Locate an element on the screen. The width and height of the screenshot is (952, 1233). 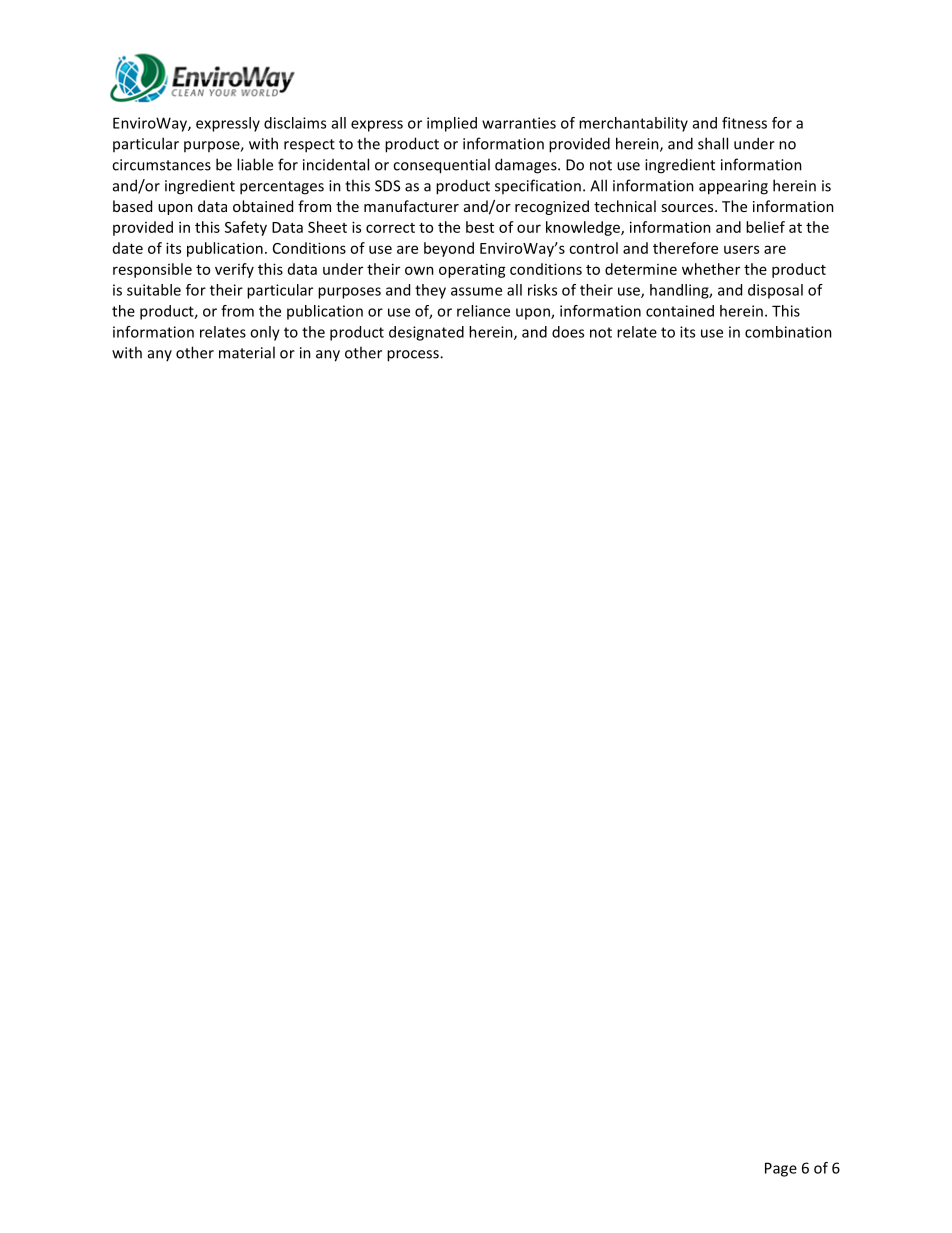
designated is located at coordinates (426, 333).
